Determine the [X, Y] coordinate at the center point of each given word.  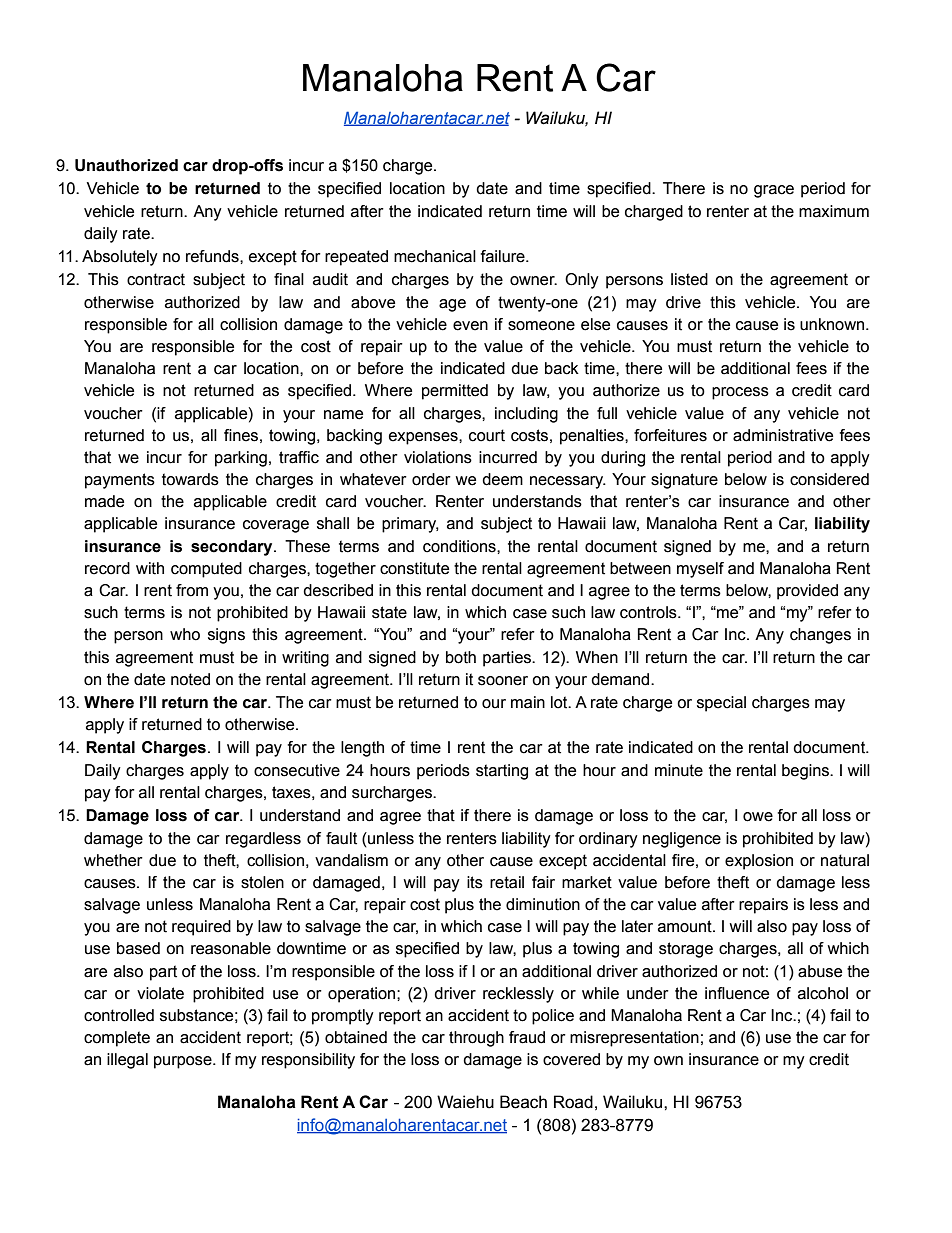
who [185, 634]
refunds [213, 256]
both [461, 657]
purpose [184, 1062]
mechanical [435, 256]
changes [820, 636]
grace [774, 191]
